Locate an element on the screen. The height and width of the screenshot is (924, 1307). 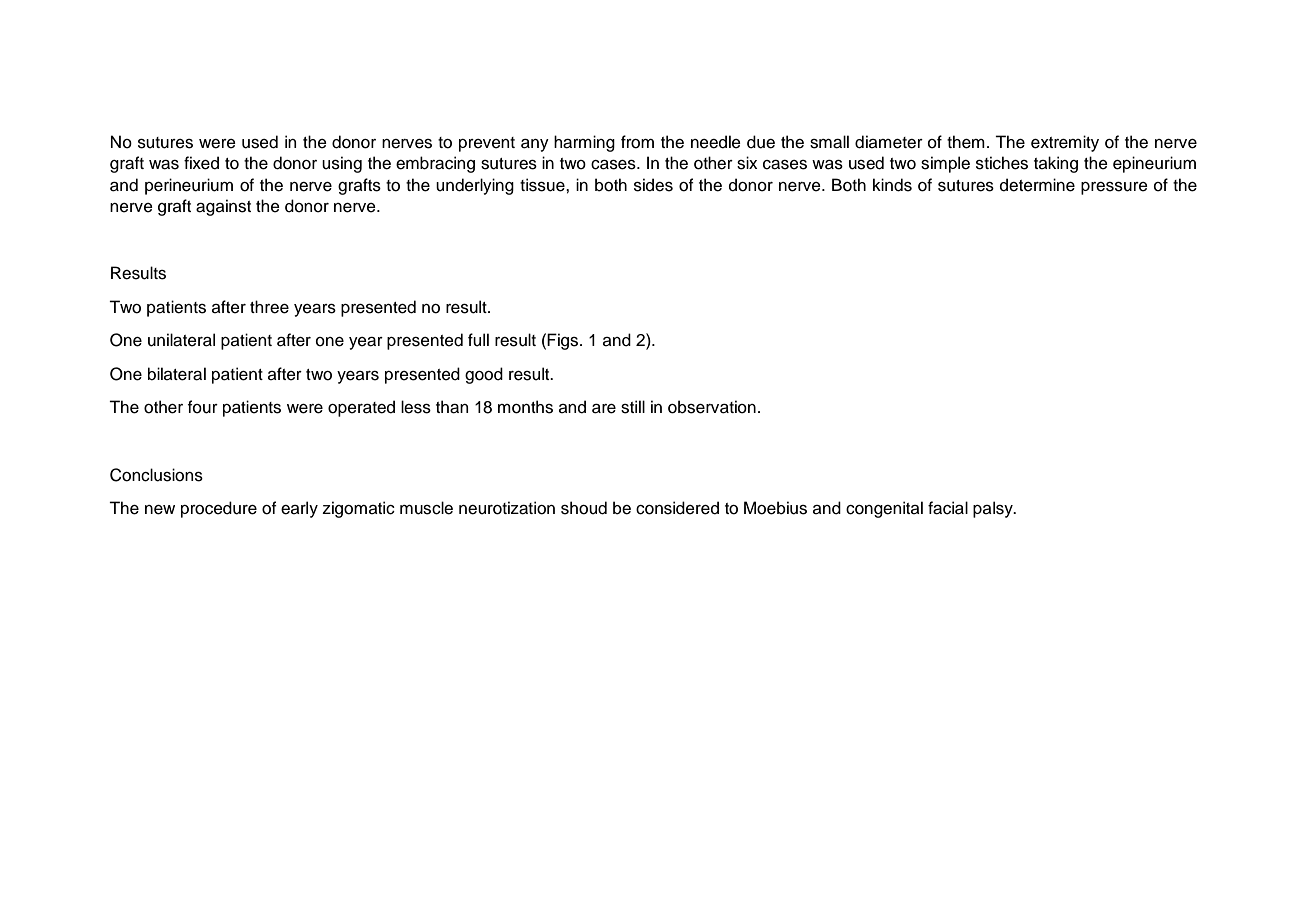
from is located at coordinates (637, 142).
